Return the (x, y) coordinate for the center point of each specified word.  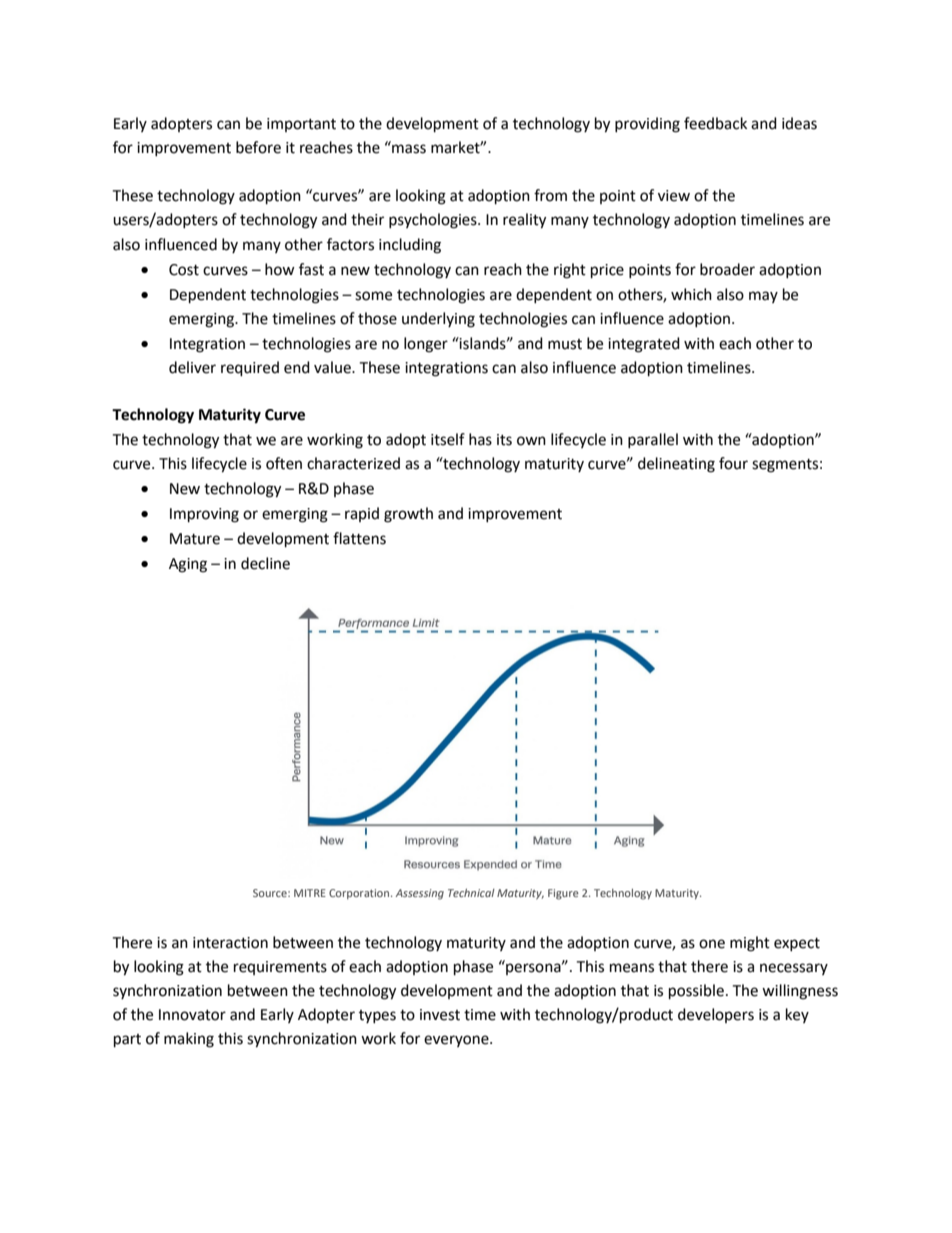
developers (716, 1015)
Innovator (192, 1015)
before (258, 147)
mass (409, 149)
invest (440, 1015)
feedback (715, 123)
